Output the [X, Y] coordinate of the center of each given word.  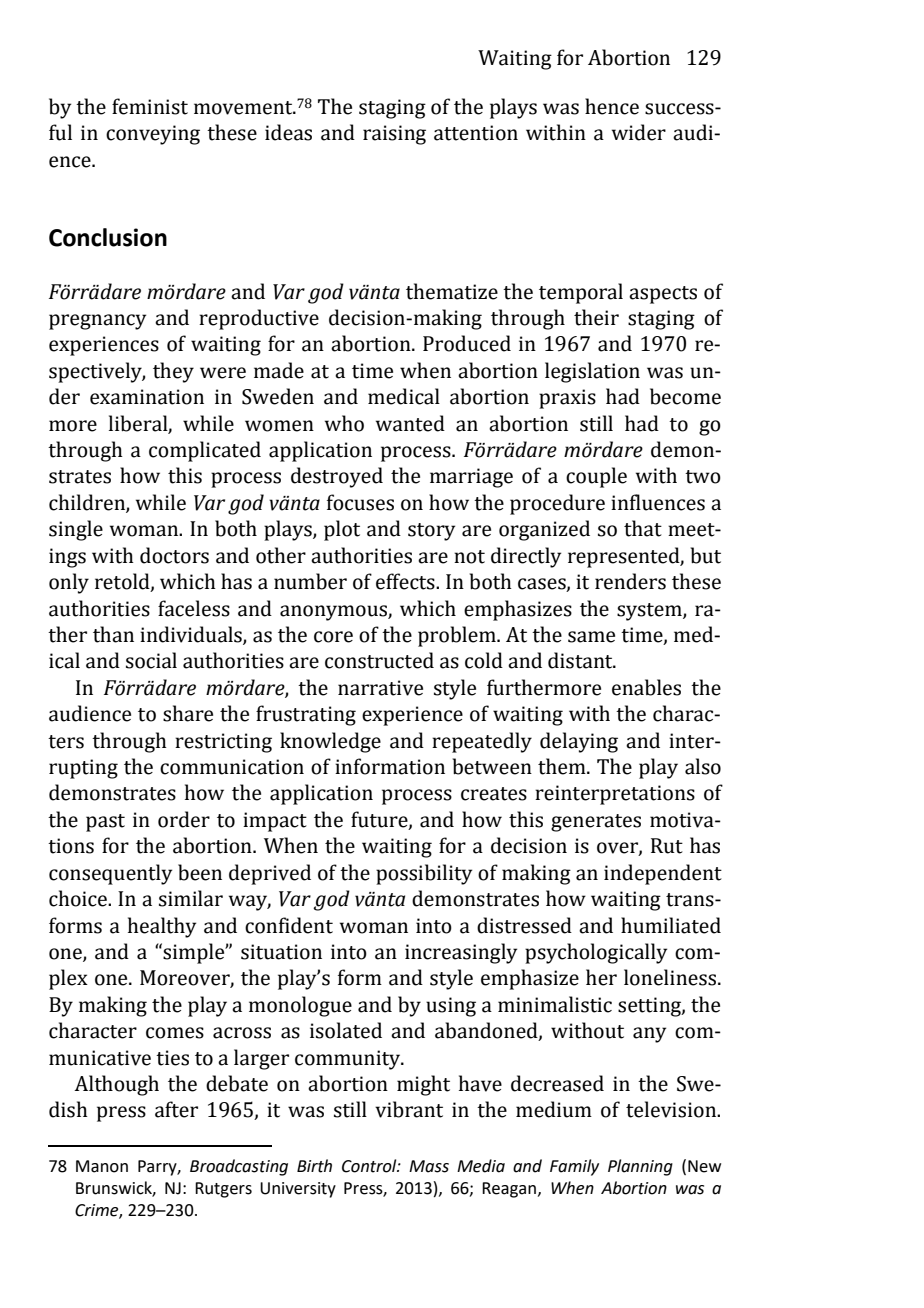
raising [394, 135]
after [176, 1109]
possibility [424, 874]
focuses [360, 502]
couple [596, 477]
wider [639, 132]
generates [596, 823]
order [184, 819]
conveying [153, 135]
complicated [205, 451]
